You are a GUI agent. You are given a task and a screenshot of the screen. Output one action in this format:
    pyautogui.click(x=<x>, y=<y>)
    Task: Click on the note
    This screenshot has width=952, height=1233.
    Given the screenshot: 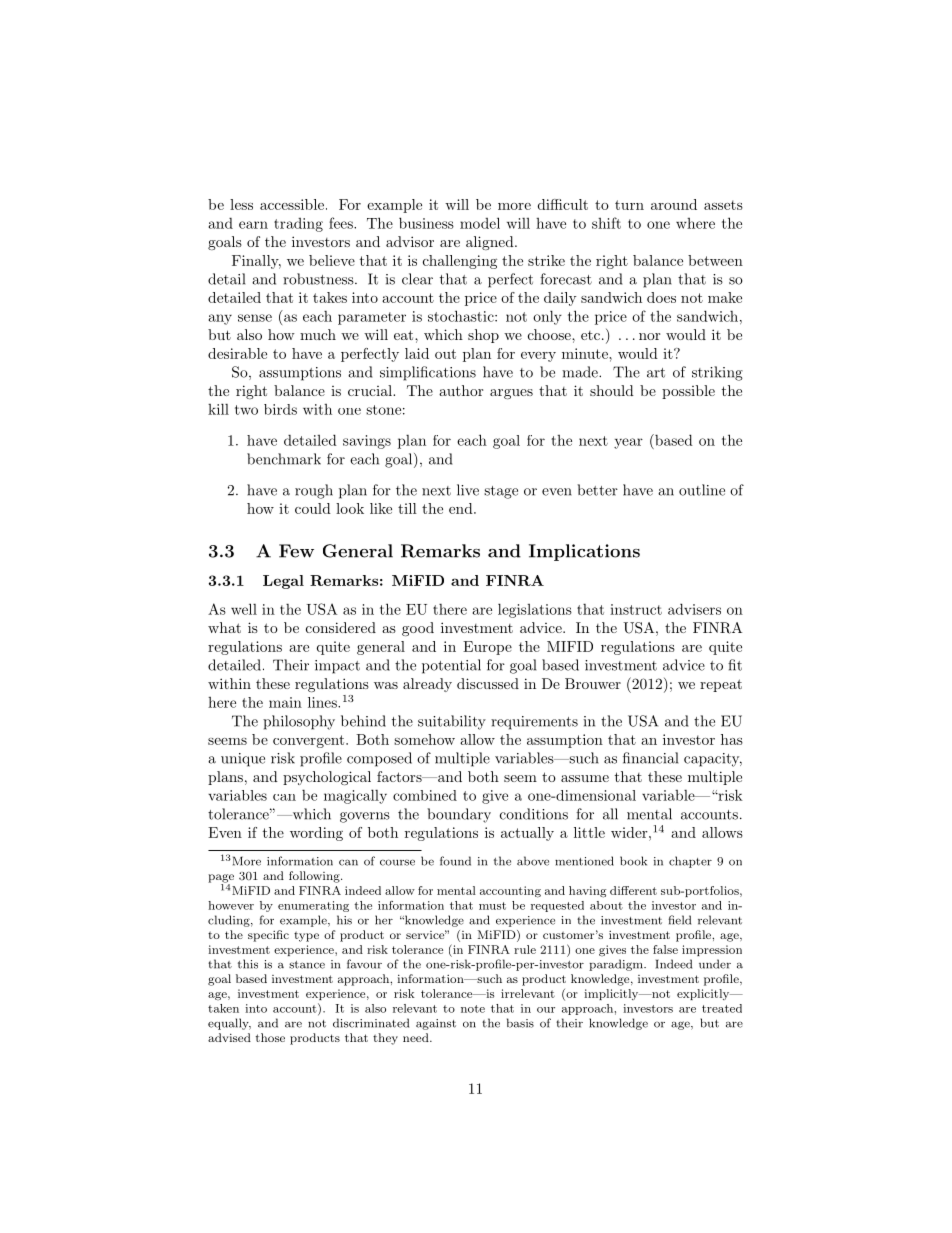 What is the action you would take?
    pyautogui.click(x=473, y=1009)
